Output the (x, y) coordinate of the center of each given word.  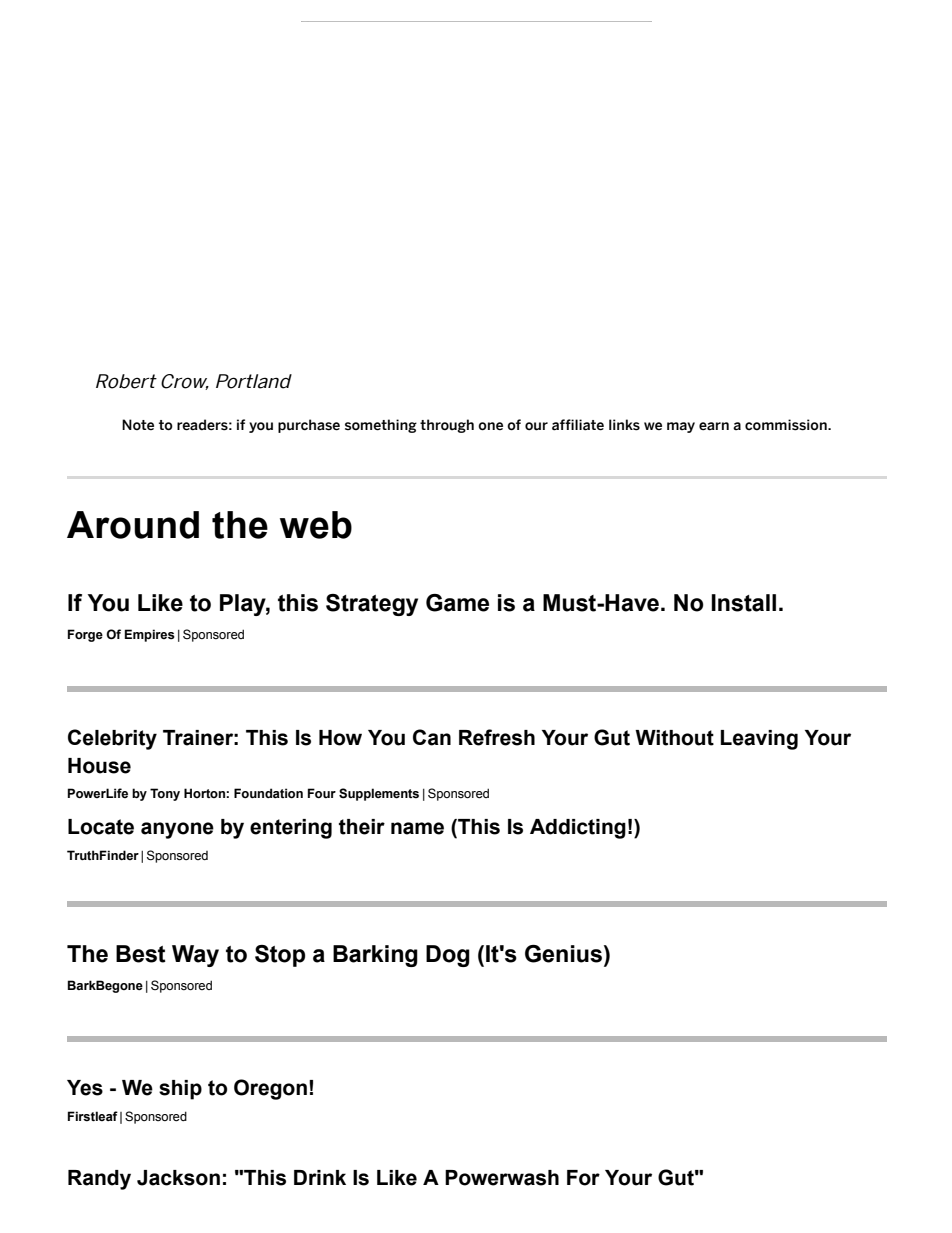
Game (457, 603)
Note (138, 424)
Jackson (178, 1178)
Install (743, 603)
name (417, 828)
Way (195, 956)
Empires (150, 635)
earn (714, 426)
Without (674, 738)
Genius (563, 954)
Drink (320, 1177)
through (447, 426)
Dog (448, 956)
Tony (165, 794)
